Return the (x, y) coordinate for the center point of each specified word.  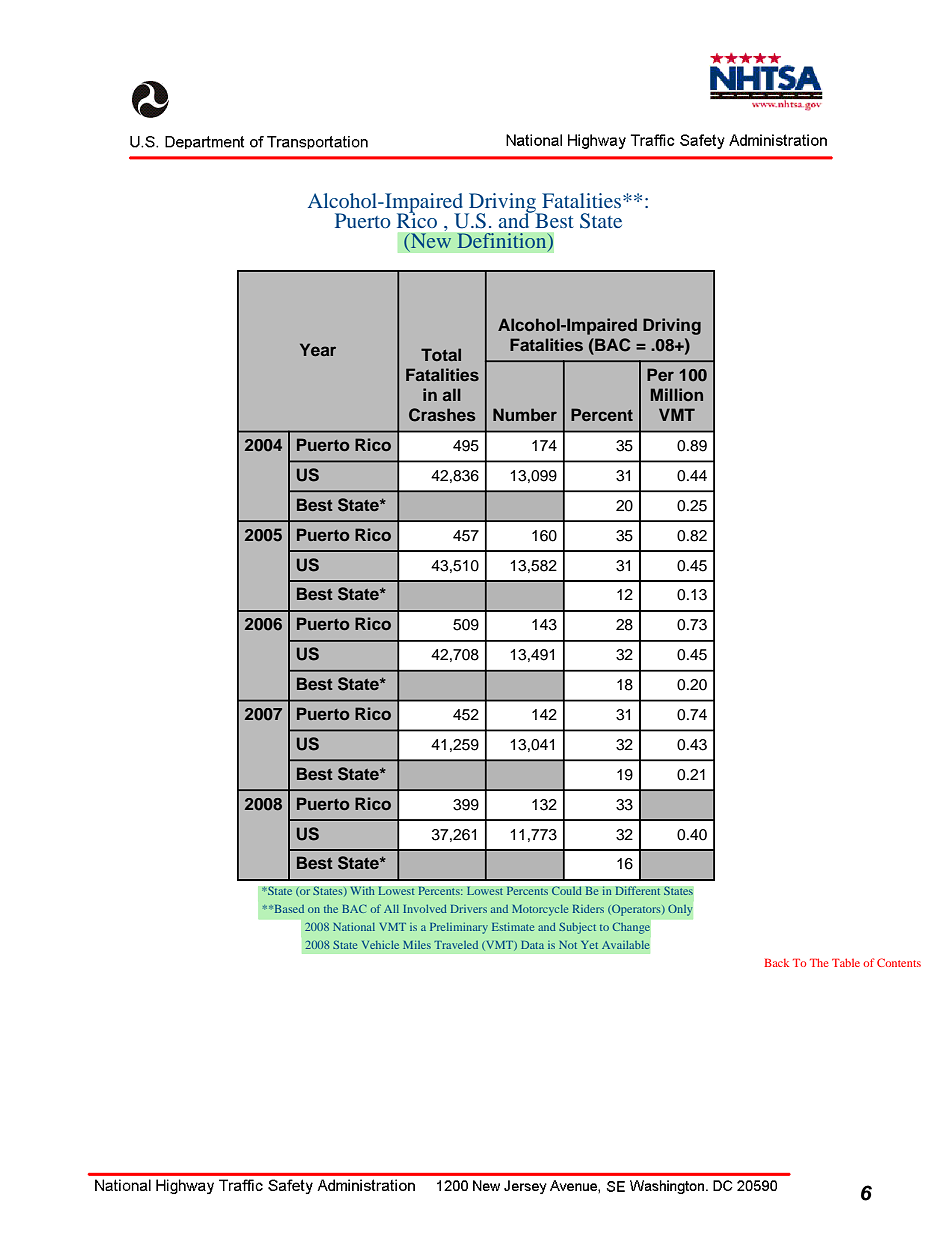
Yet (589, 945)
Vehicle (380, 945)
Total (441, 354)
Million (677, 394)
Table (846, 962)
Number (525, 414)
